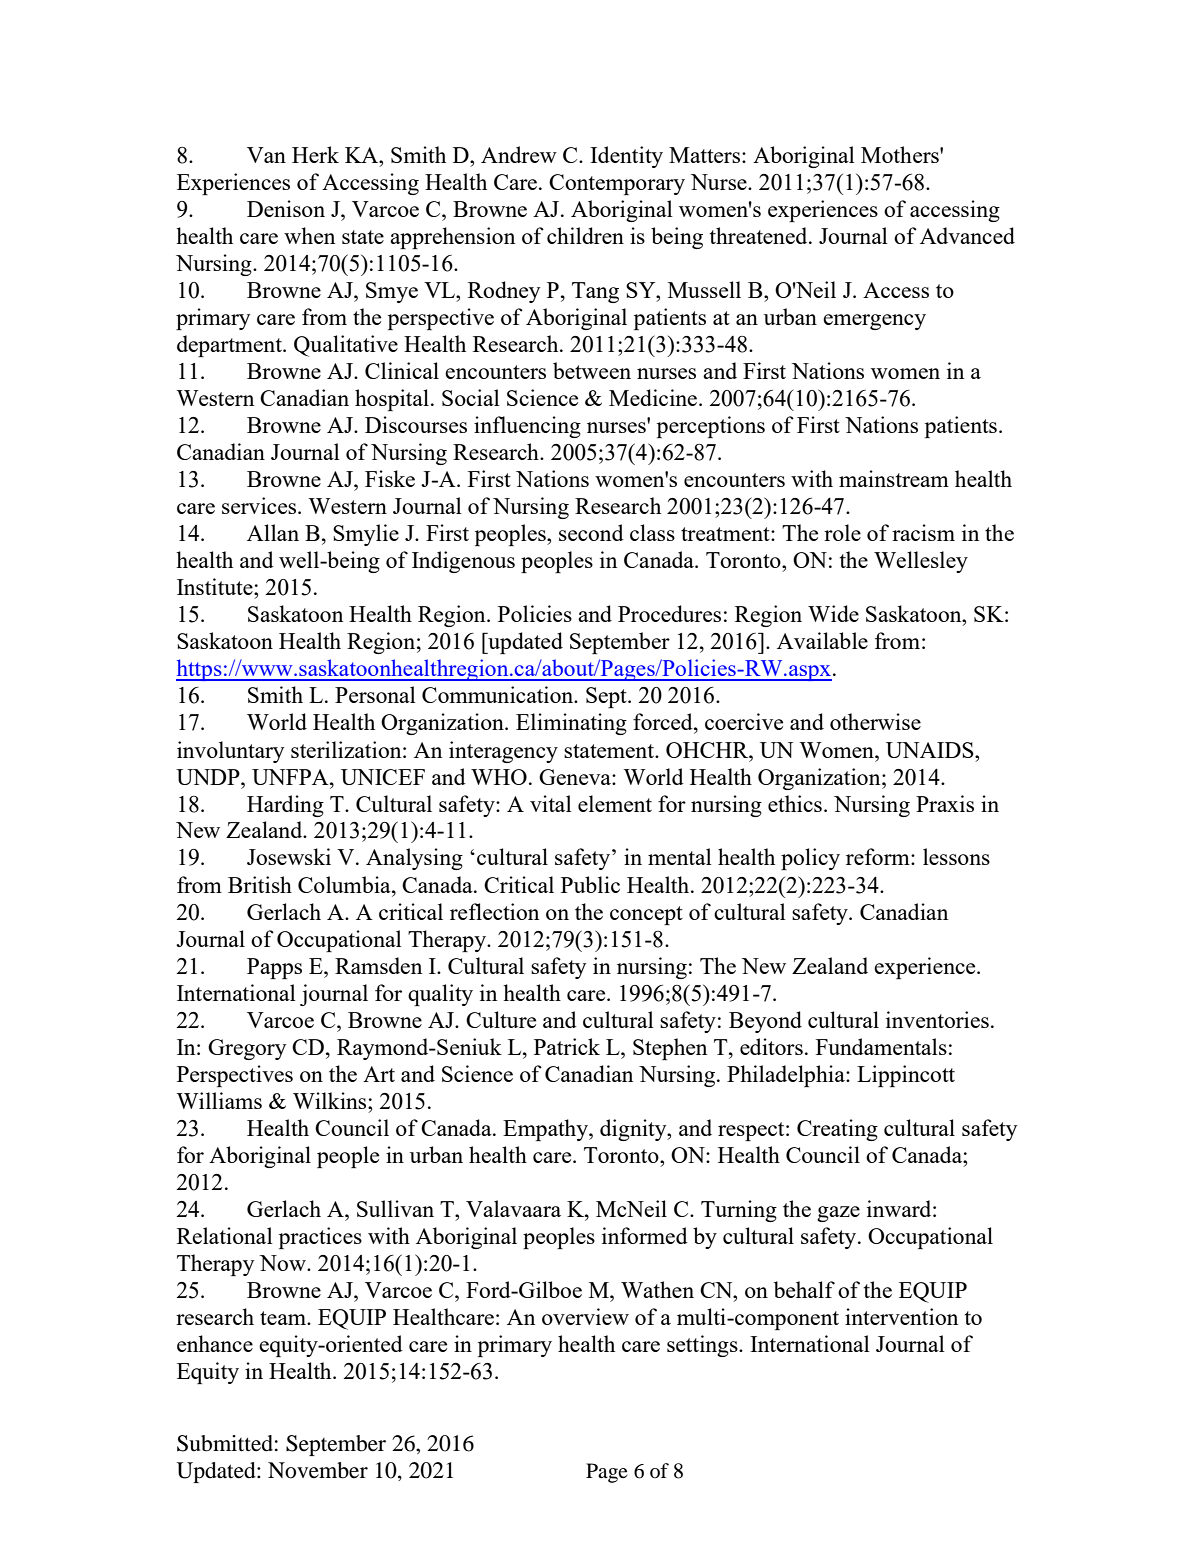 This page has width=1199, height=1552. Describe the element at coordinates (273, 532) in the page. I see `Allan` at that location.
